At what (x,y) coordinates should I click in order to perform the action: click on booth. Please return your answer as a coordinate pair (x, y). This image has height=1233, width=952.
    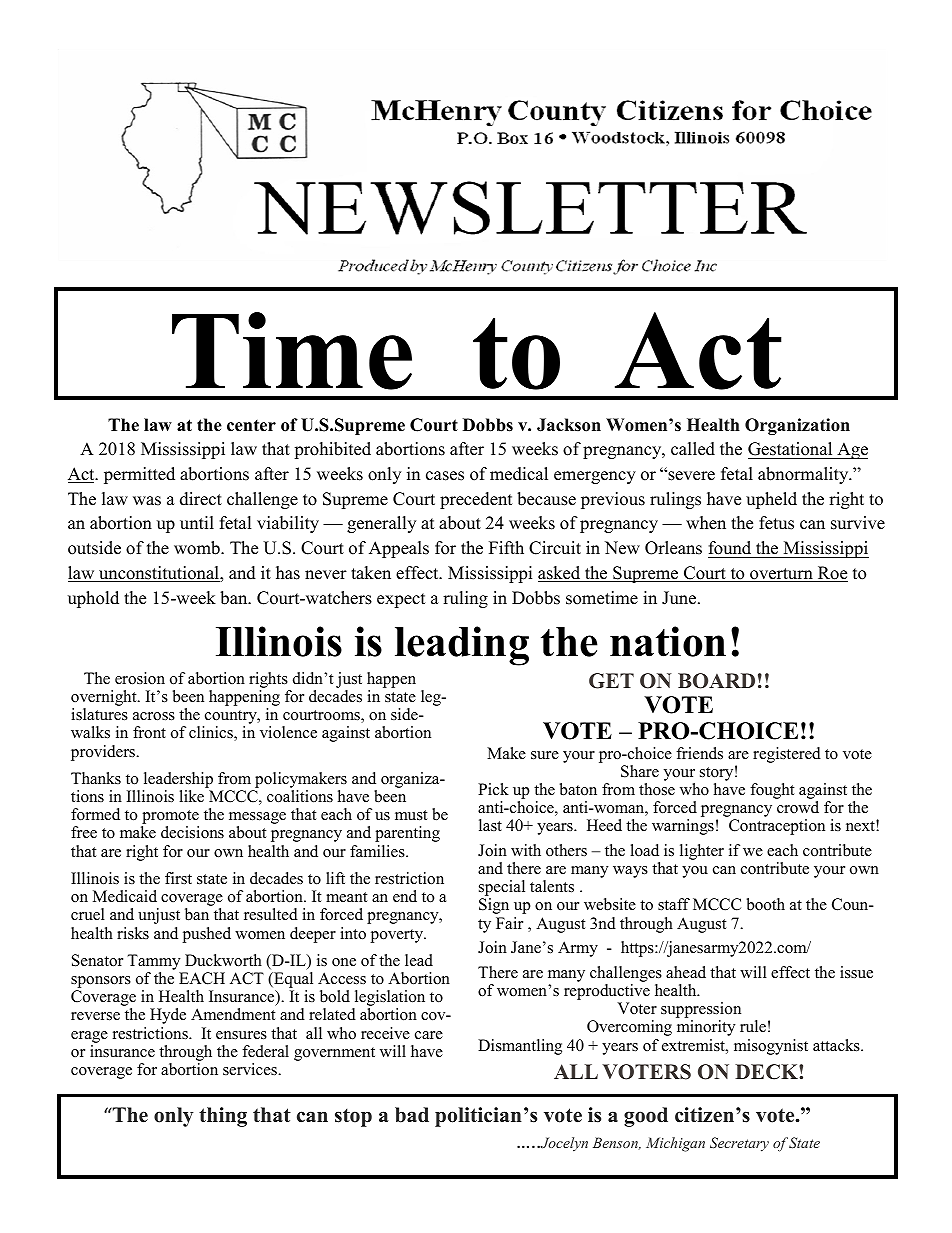
    Looking at the image, I should click on (766, 904).
